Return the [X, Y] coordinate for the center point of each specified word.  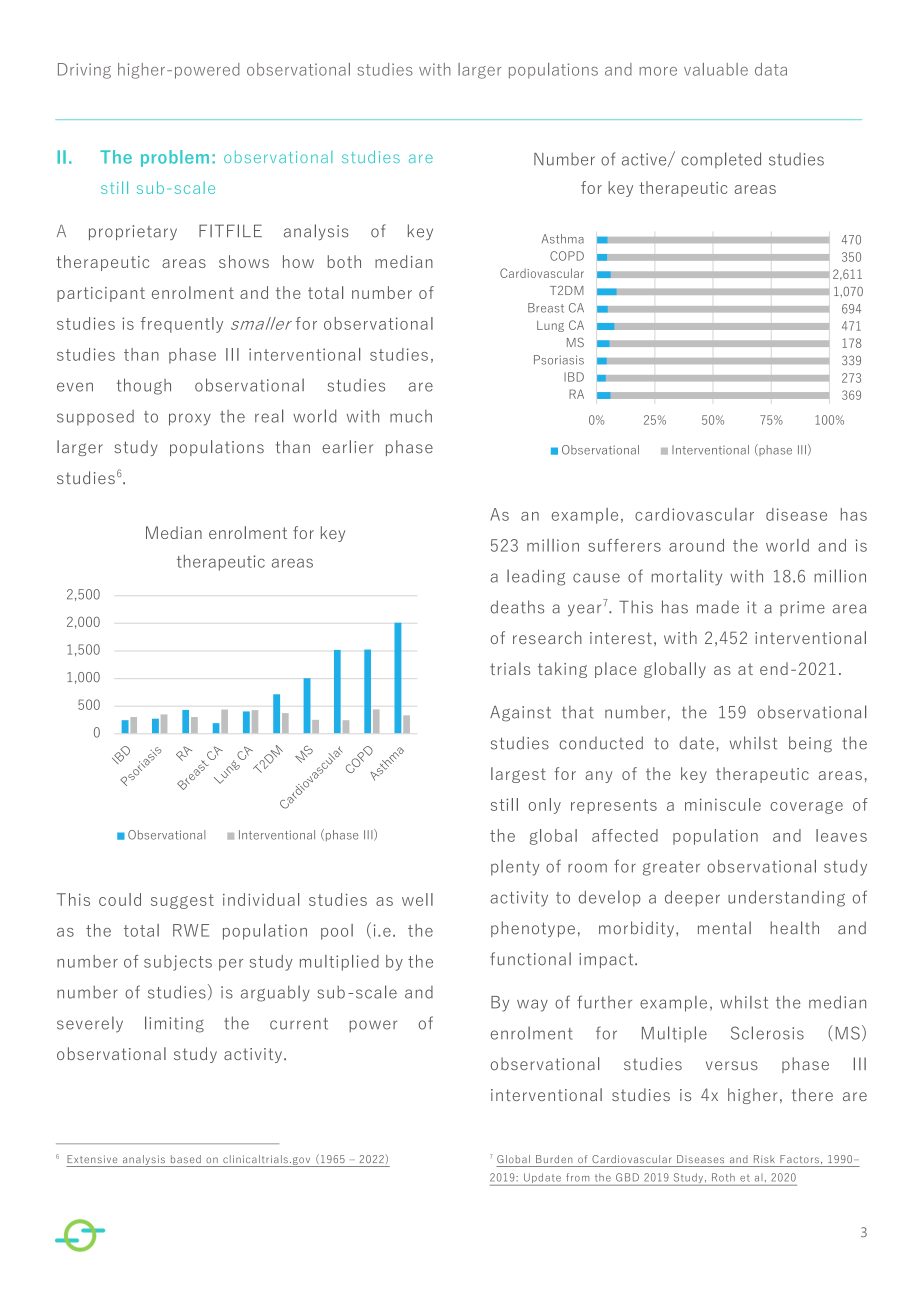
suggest [182, 901]
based [186, 1159]
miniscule [723, 804]
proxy [190, 419]
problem [175, 158]
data [771, 69]
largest [518, 775]
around [696, 545]
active [645, 160]
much [411, 416]
